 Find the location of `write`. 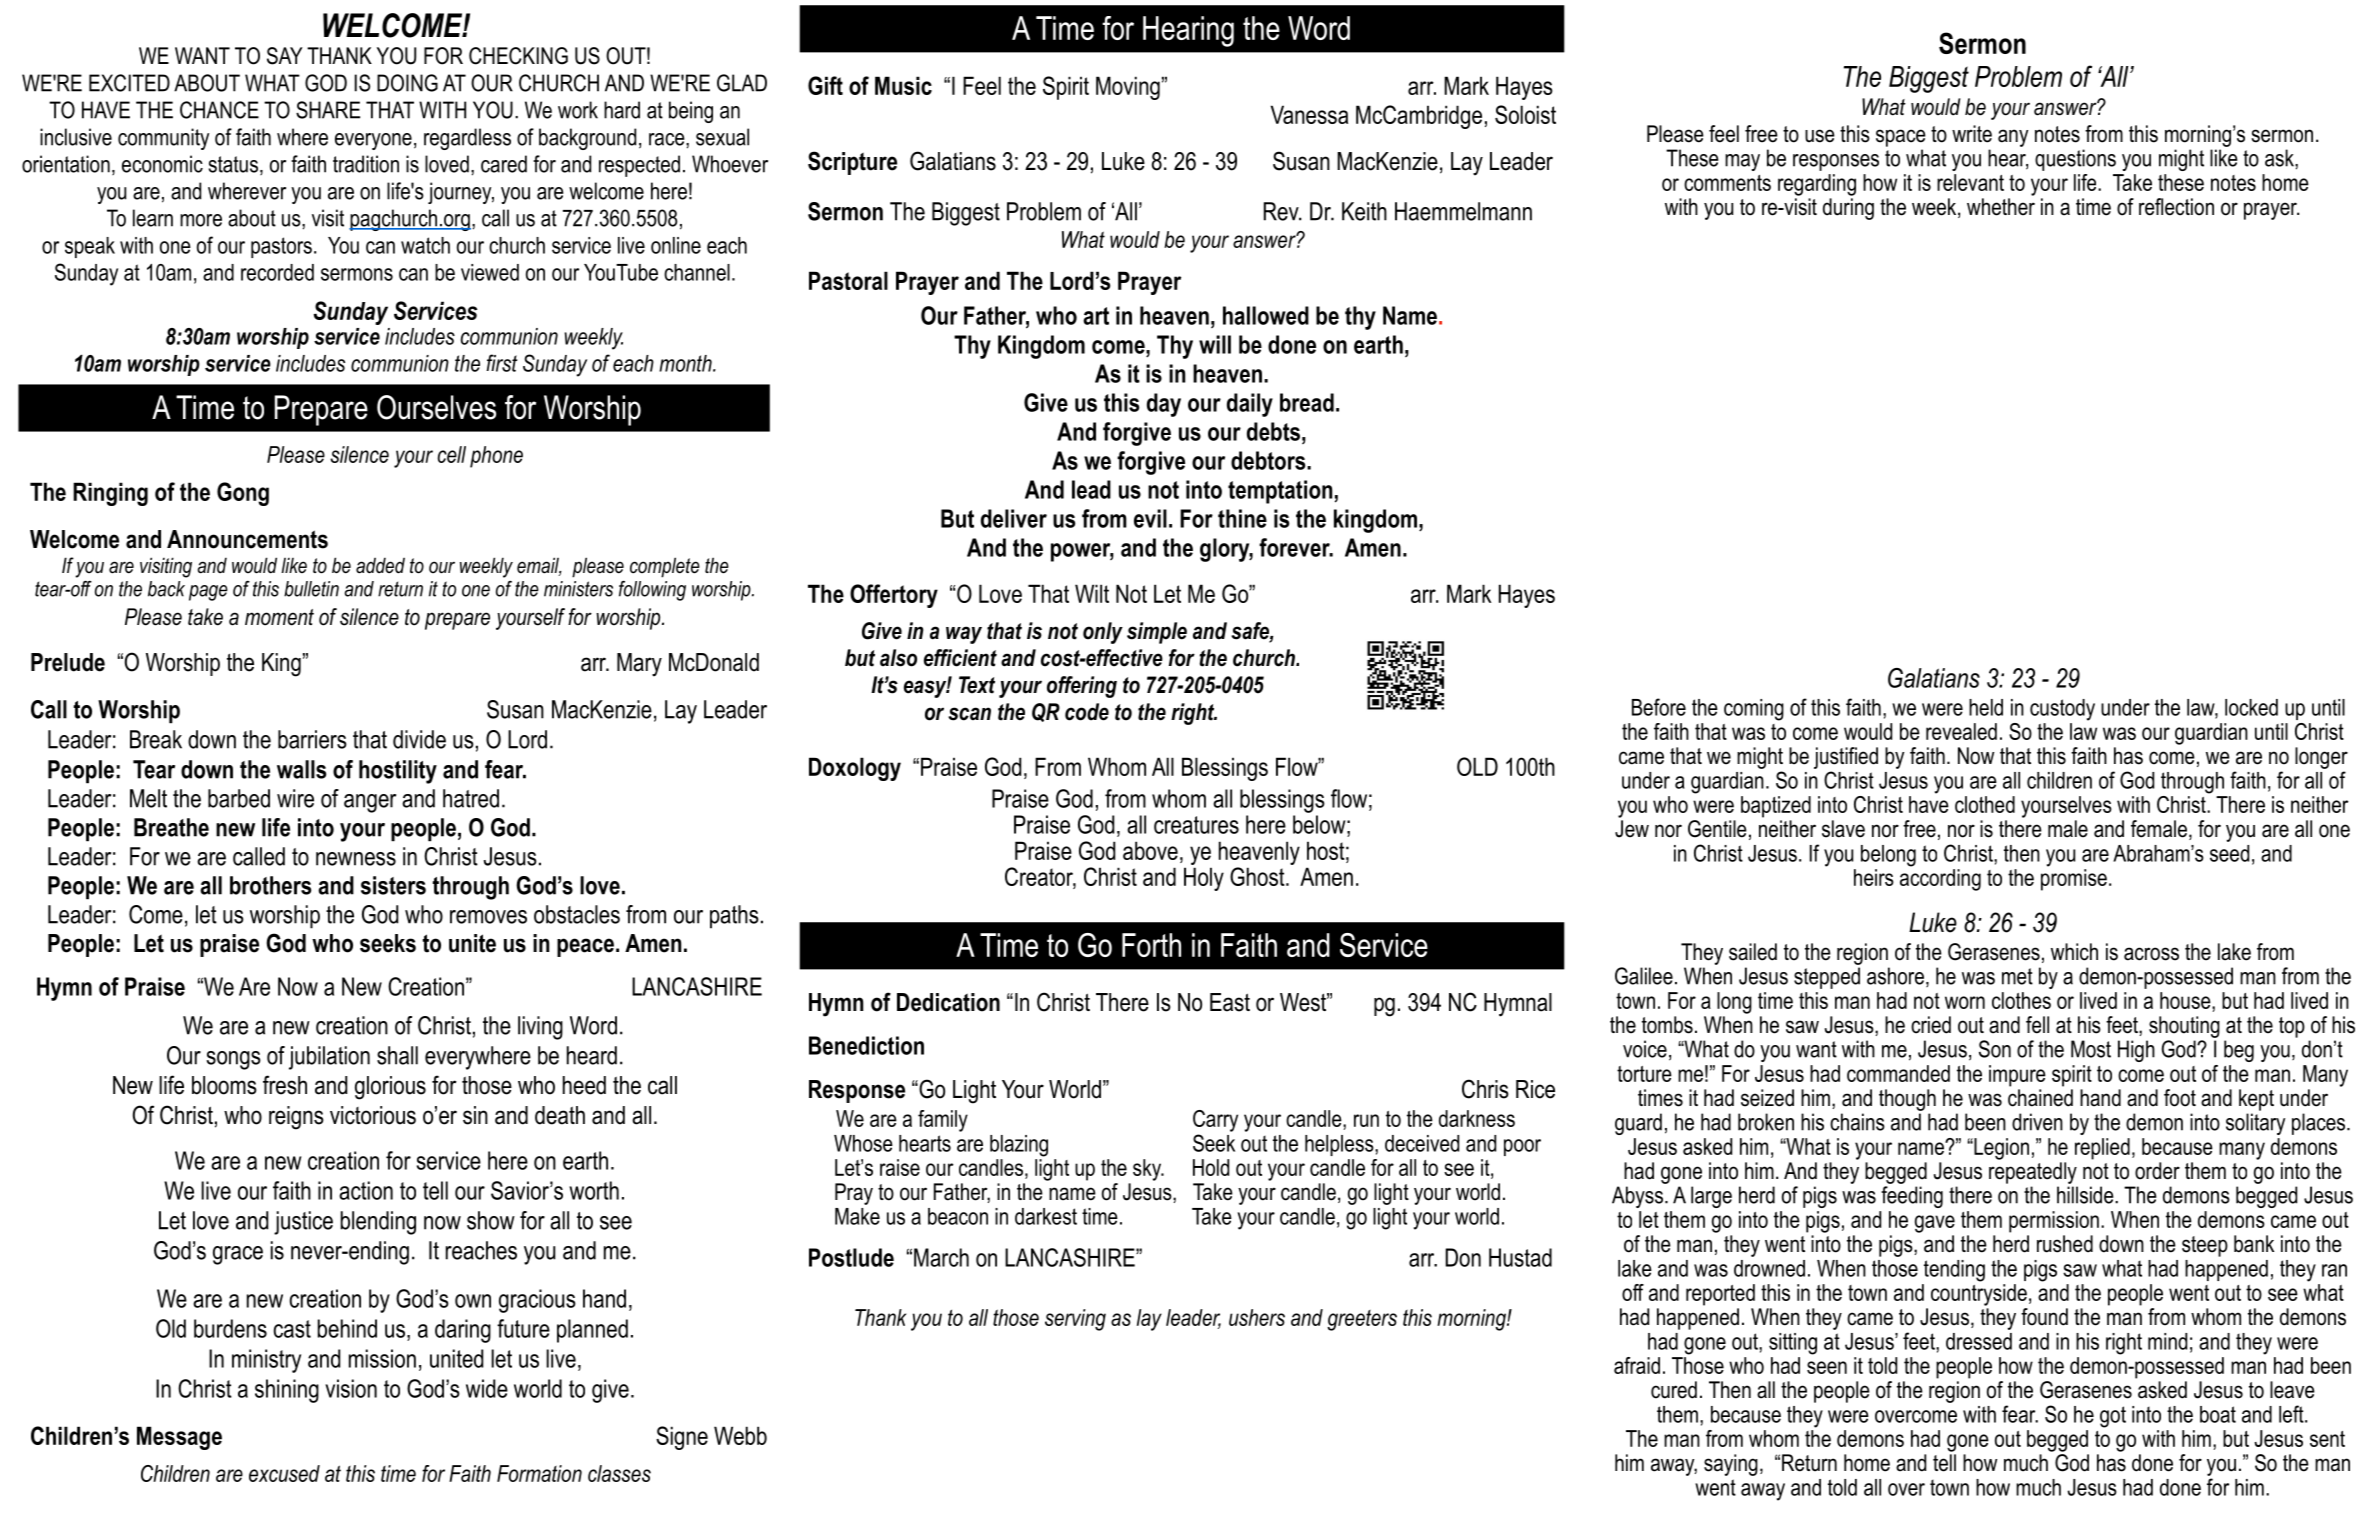

write is located at coordinates (1972, 134).
